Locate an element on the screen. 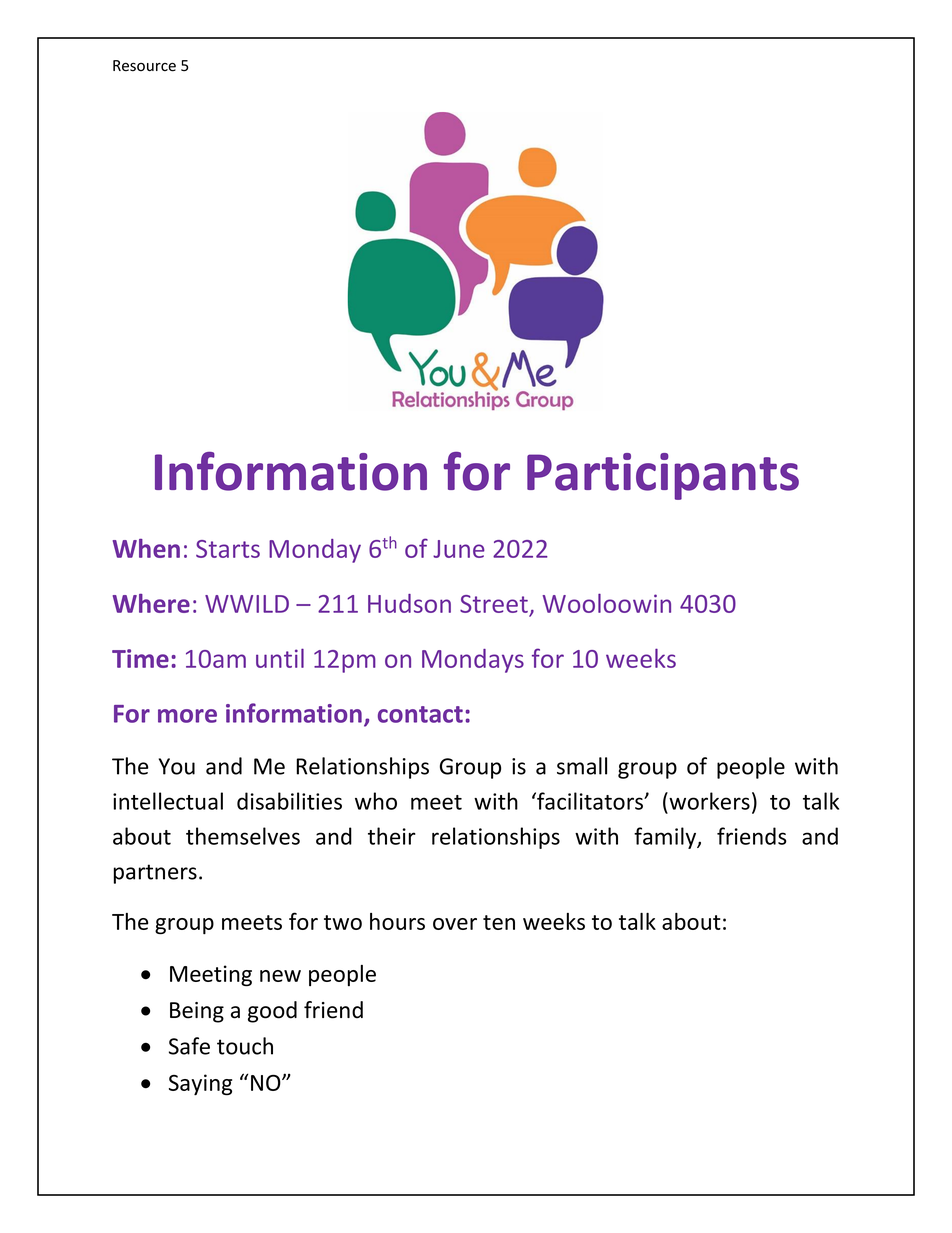 The height and width of the screenshot is (1233, 952). Participants is located at coordinates (663, 476).
